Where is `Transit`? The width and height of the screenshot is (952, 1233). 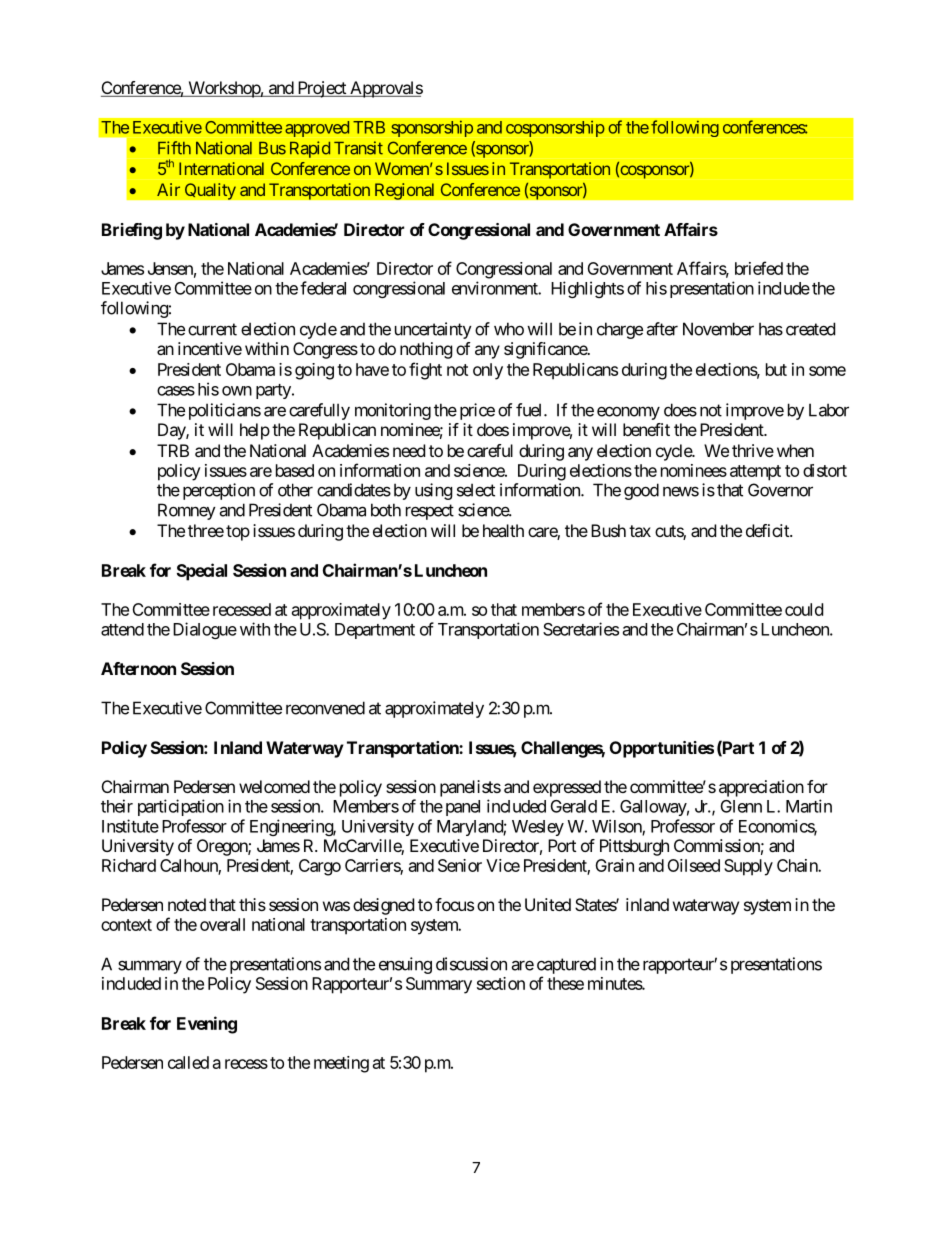
Transit is located at coordinates (358, 148).
